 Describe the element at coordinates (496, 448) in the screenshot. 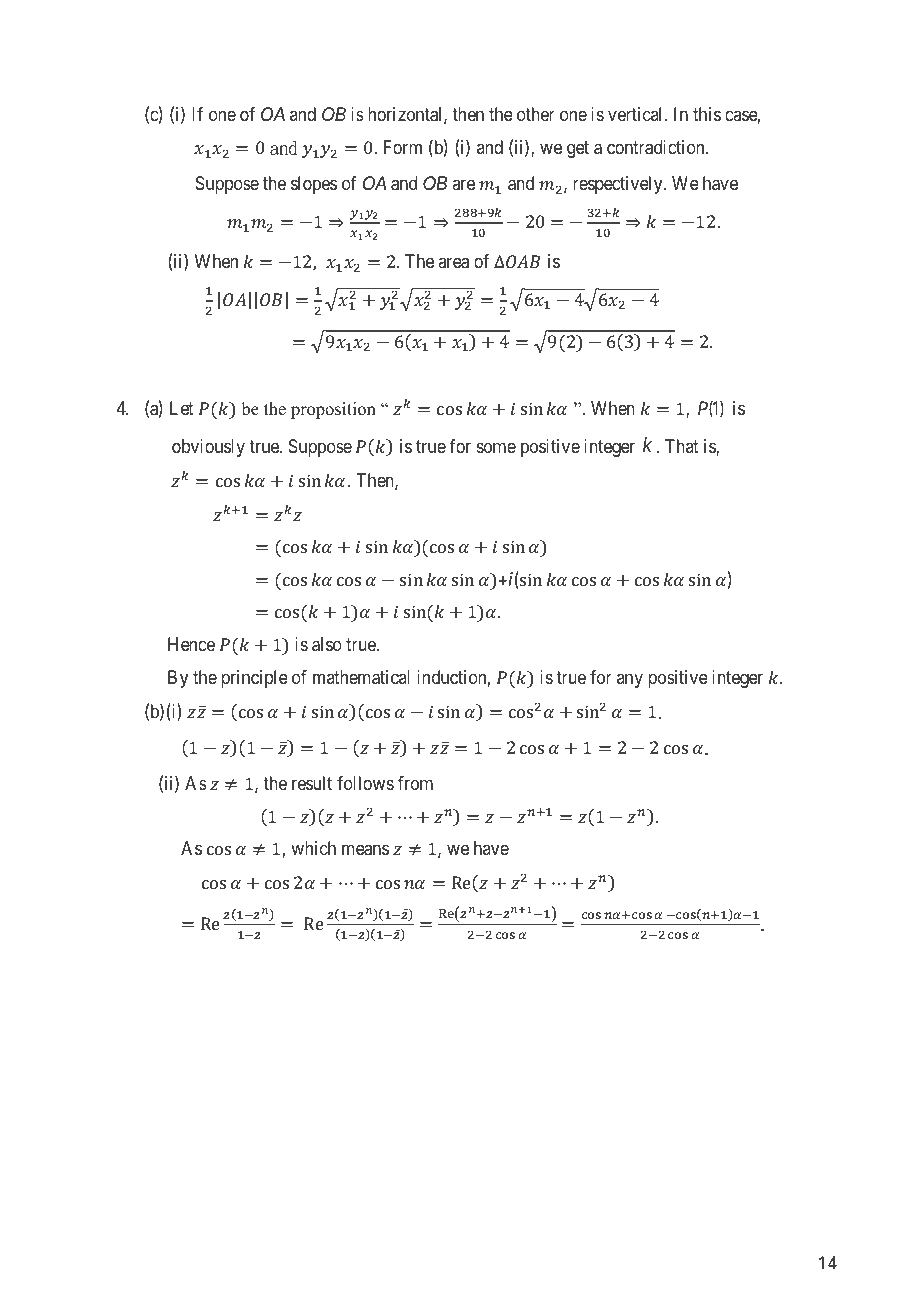

I see `some` at that location.
